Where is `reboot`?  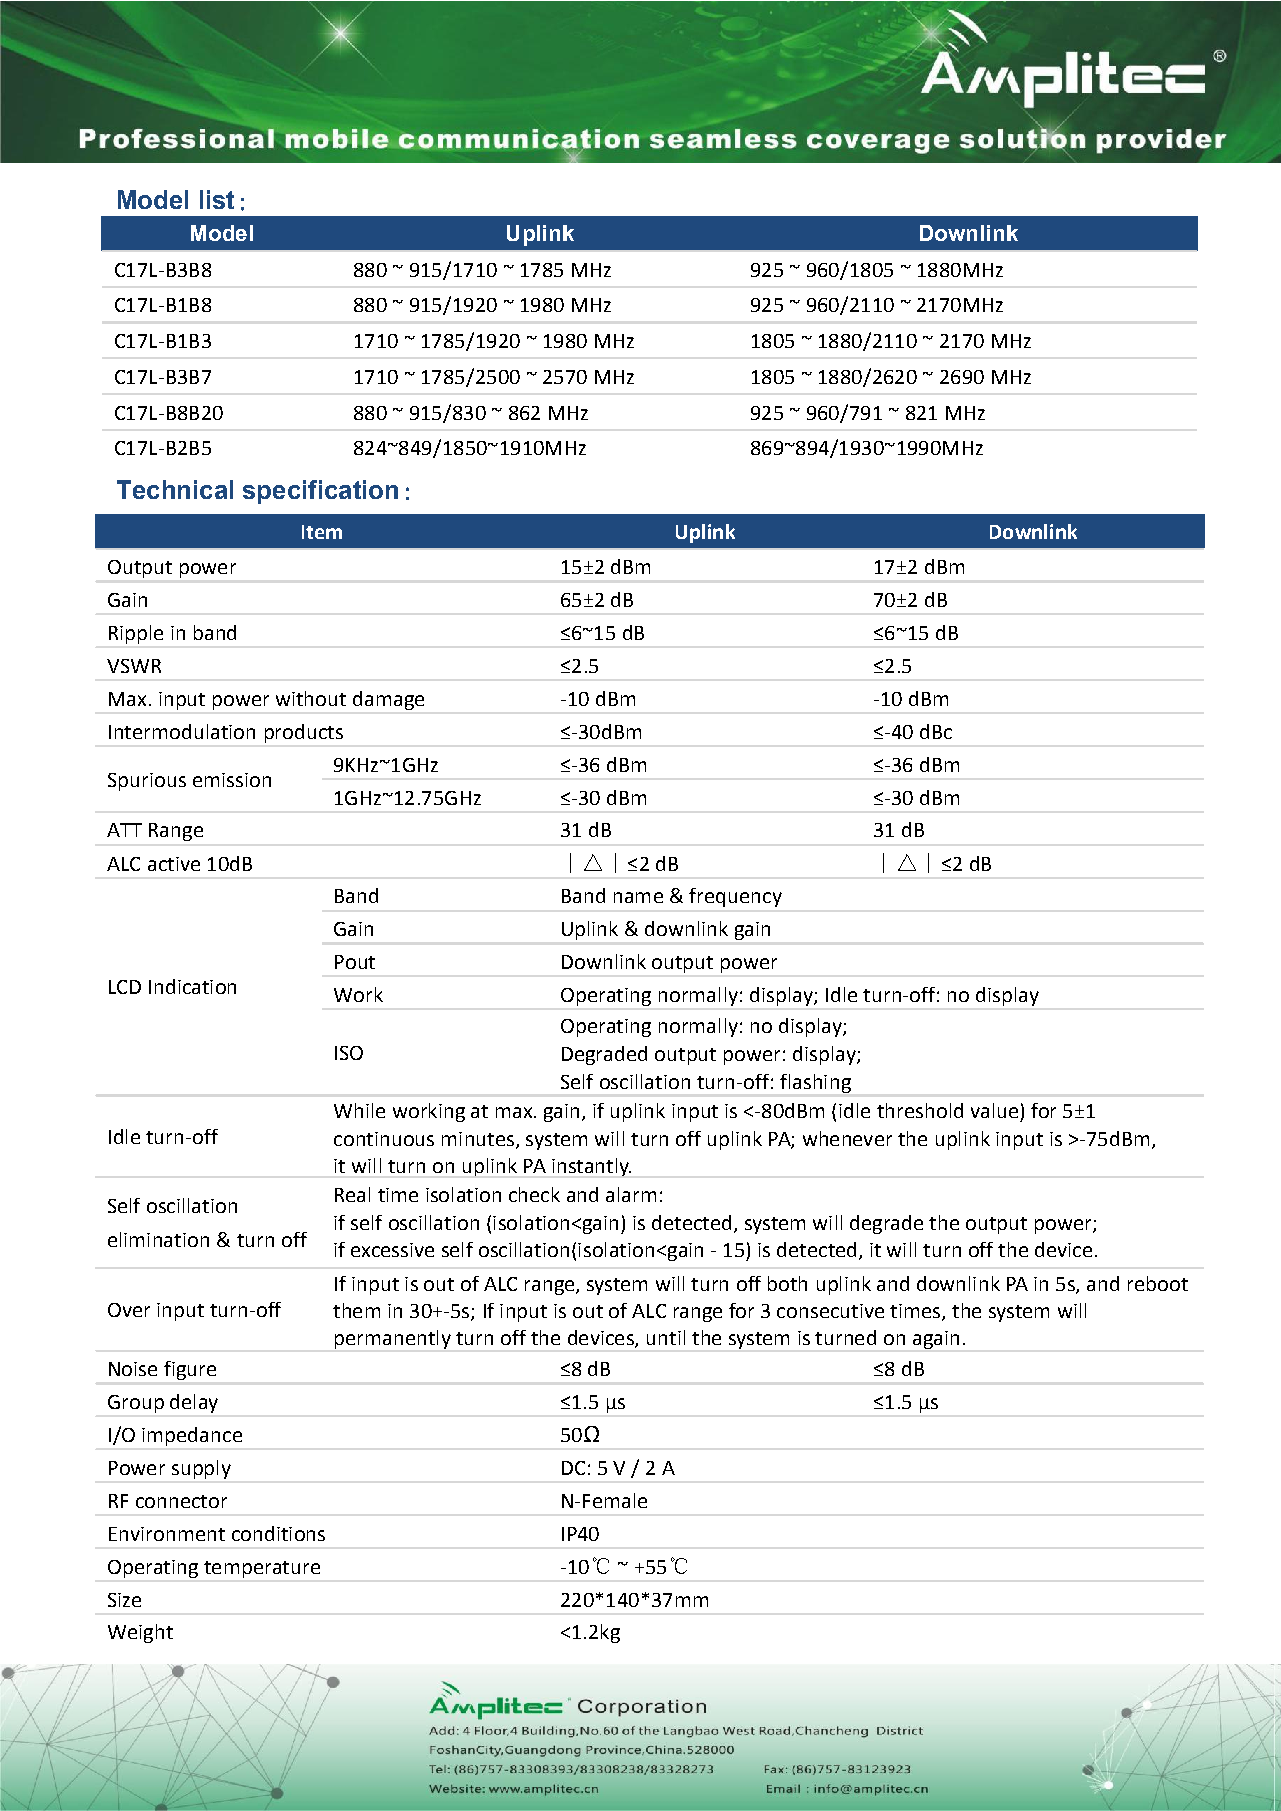
reboot is located at coordinates (1158, 1283).
